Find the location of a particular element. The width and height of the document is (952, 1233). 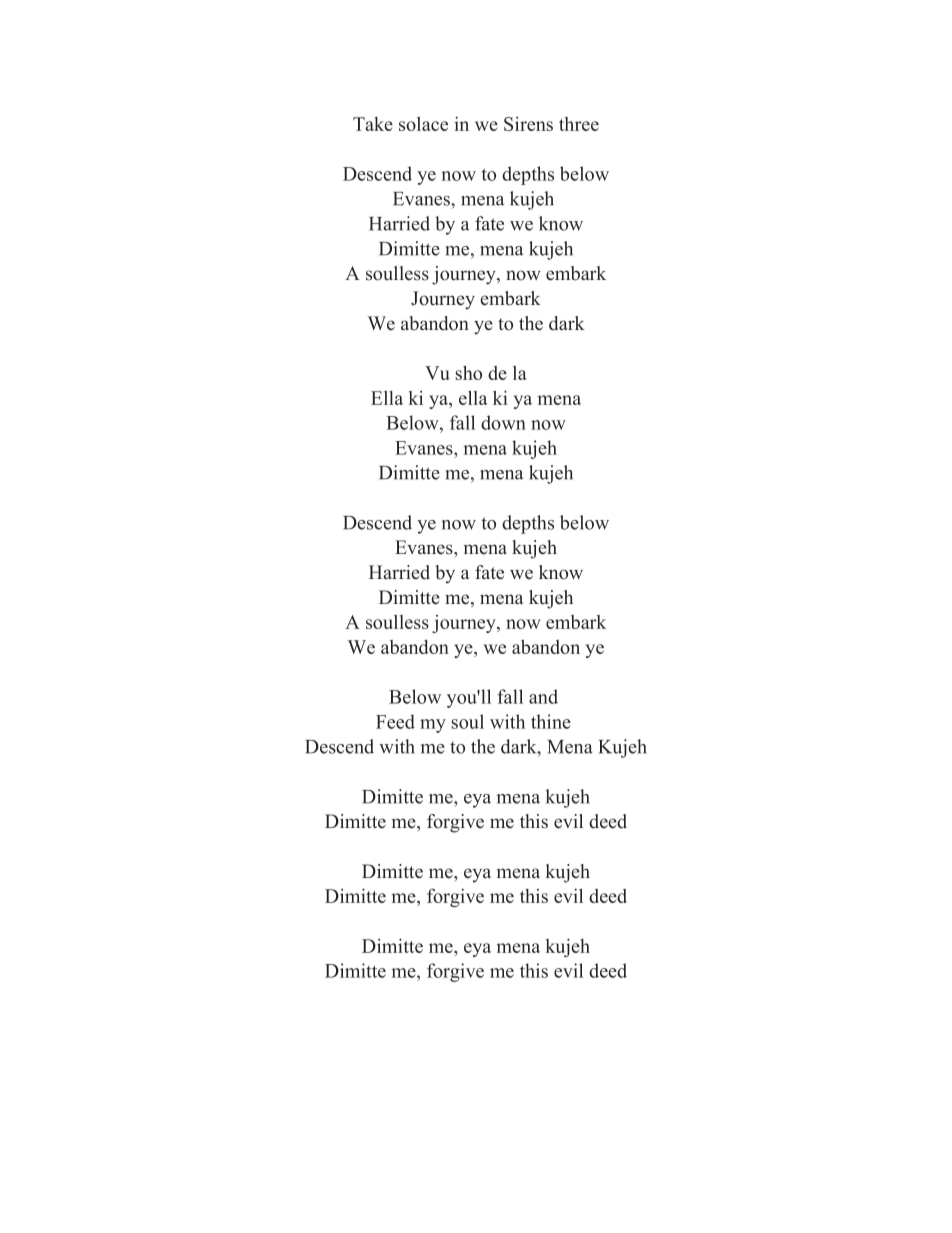

Feed is located at coordinates (395, 721).
